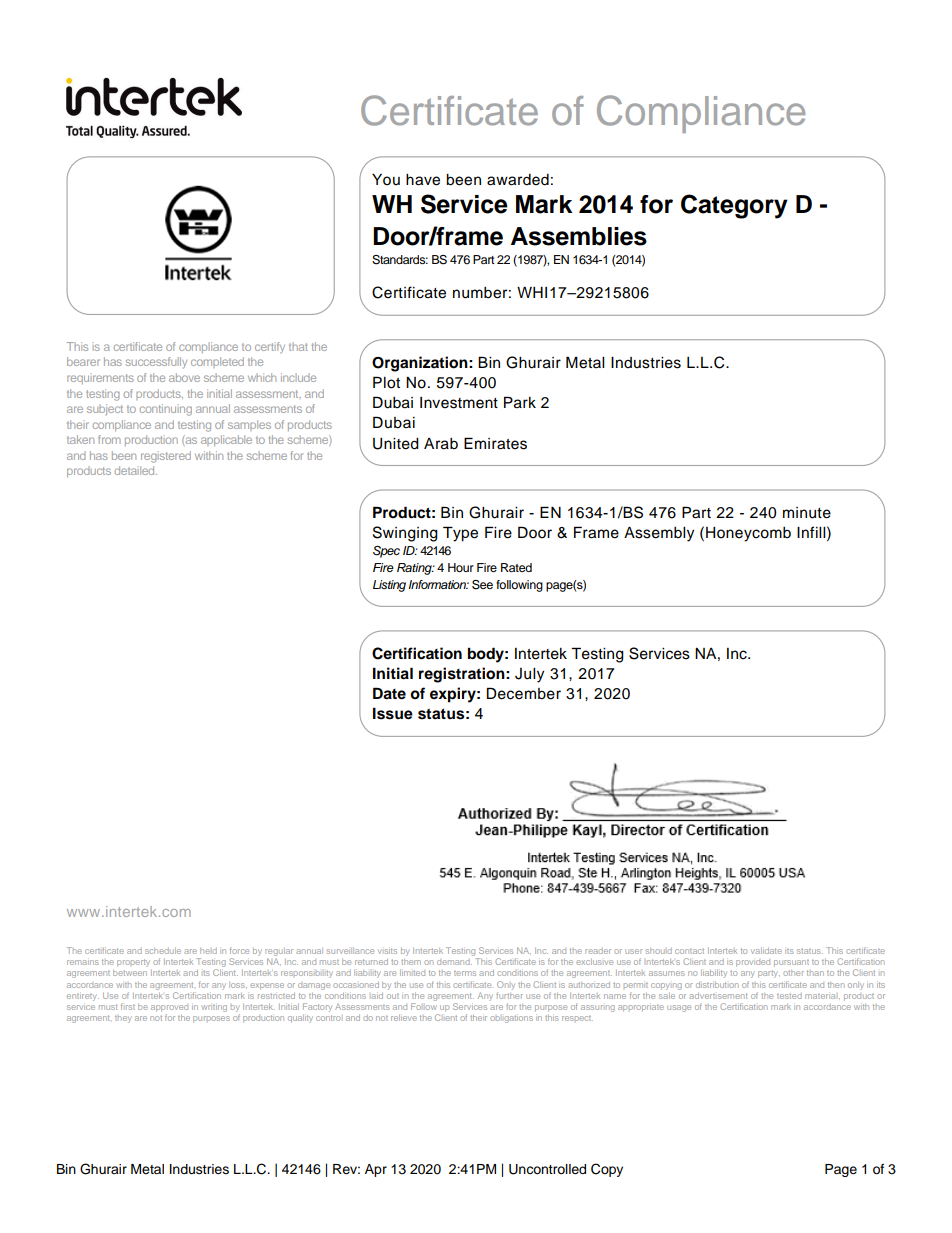 The height and width of the screenshot is (1233, 952). I want to click on they, so click(123, 1019).
